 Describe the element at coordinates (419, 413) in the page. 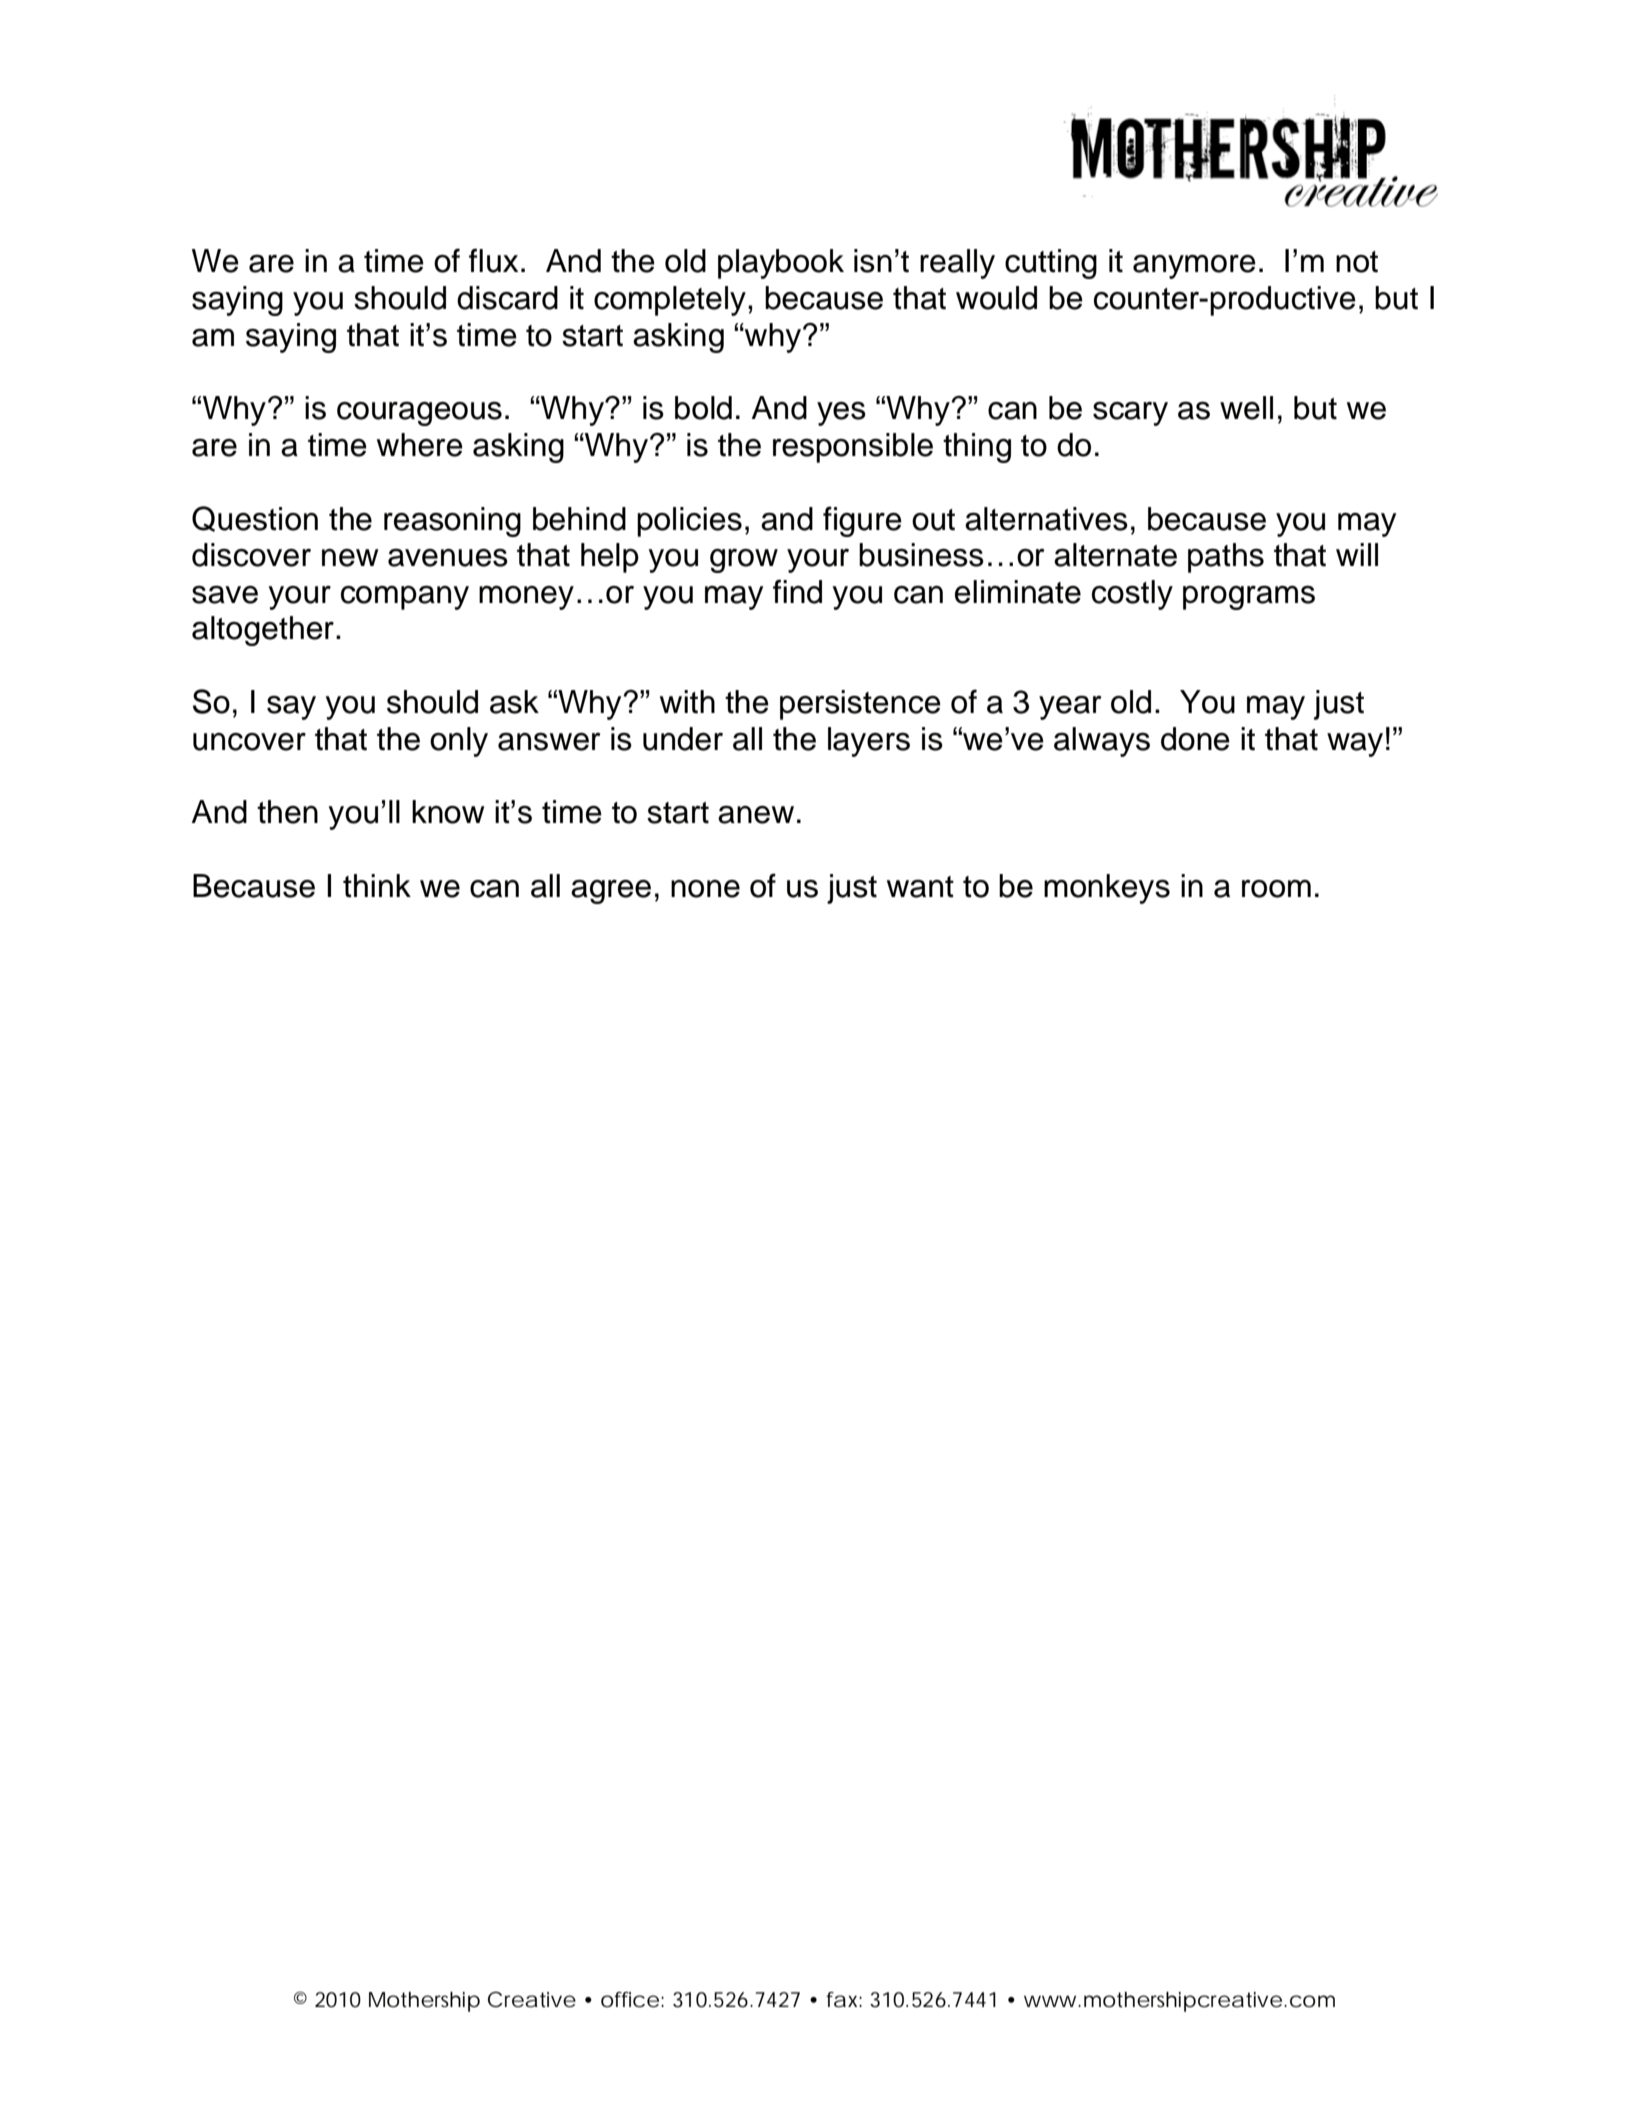

I see `courageous` at that location.
